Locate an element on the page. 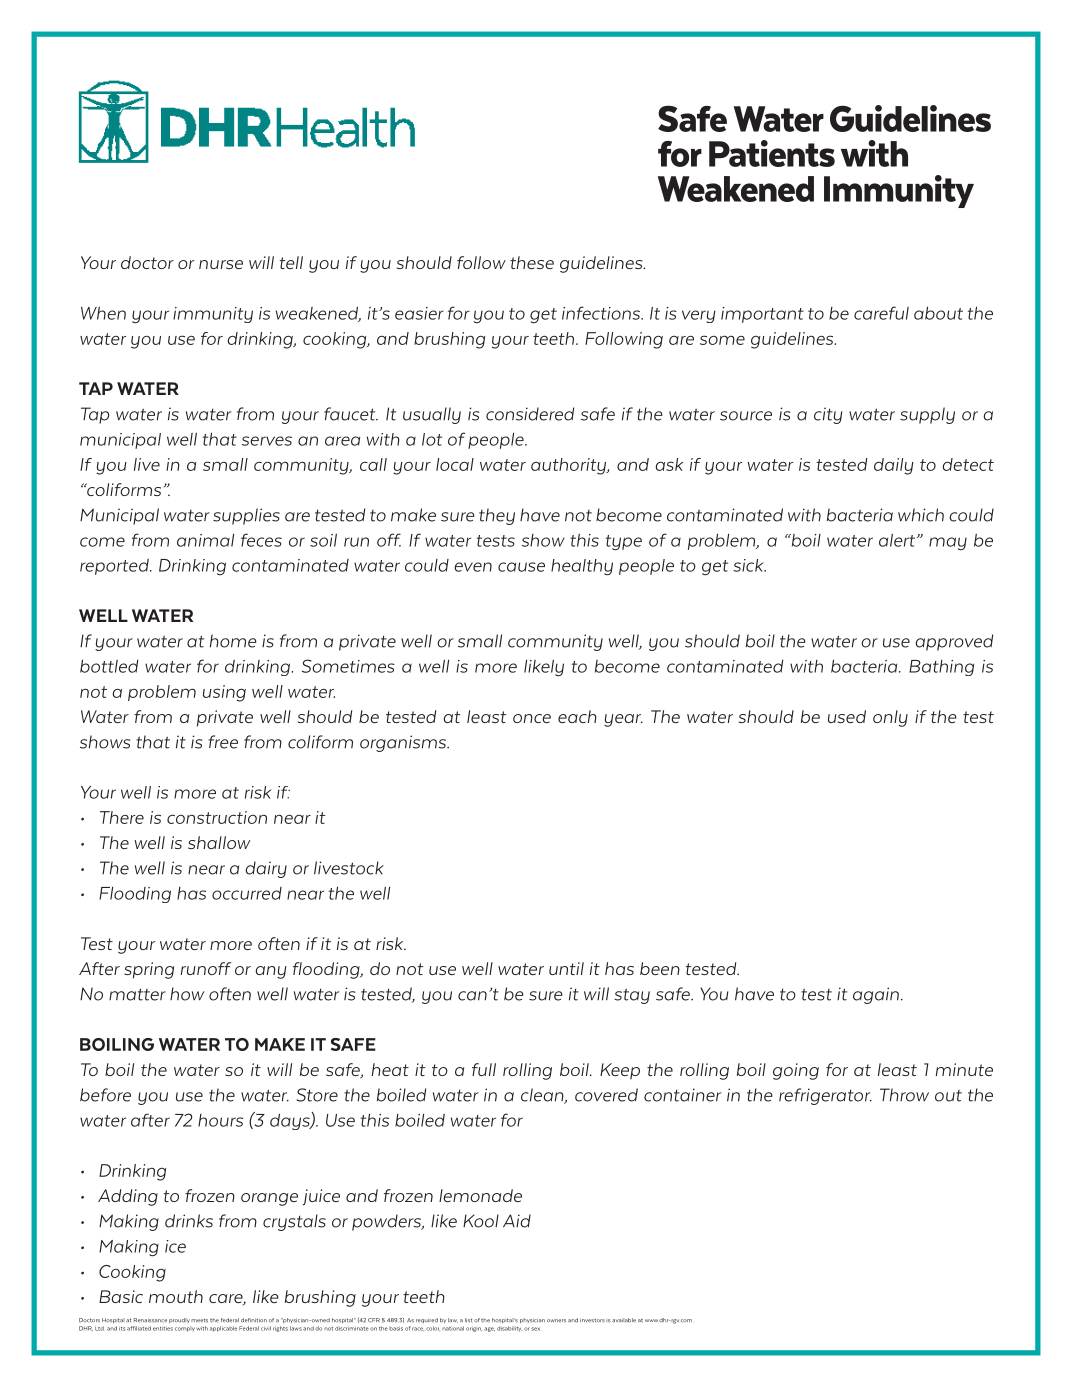 The image size is (1072, 1387). owners is located at coordinates (556, 1320).
